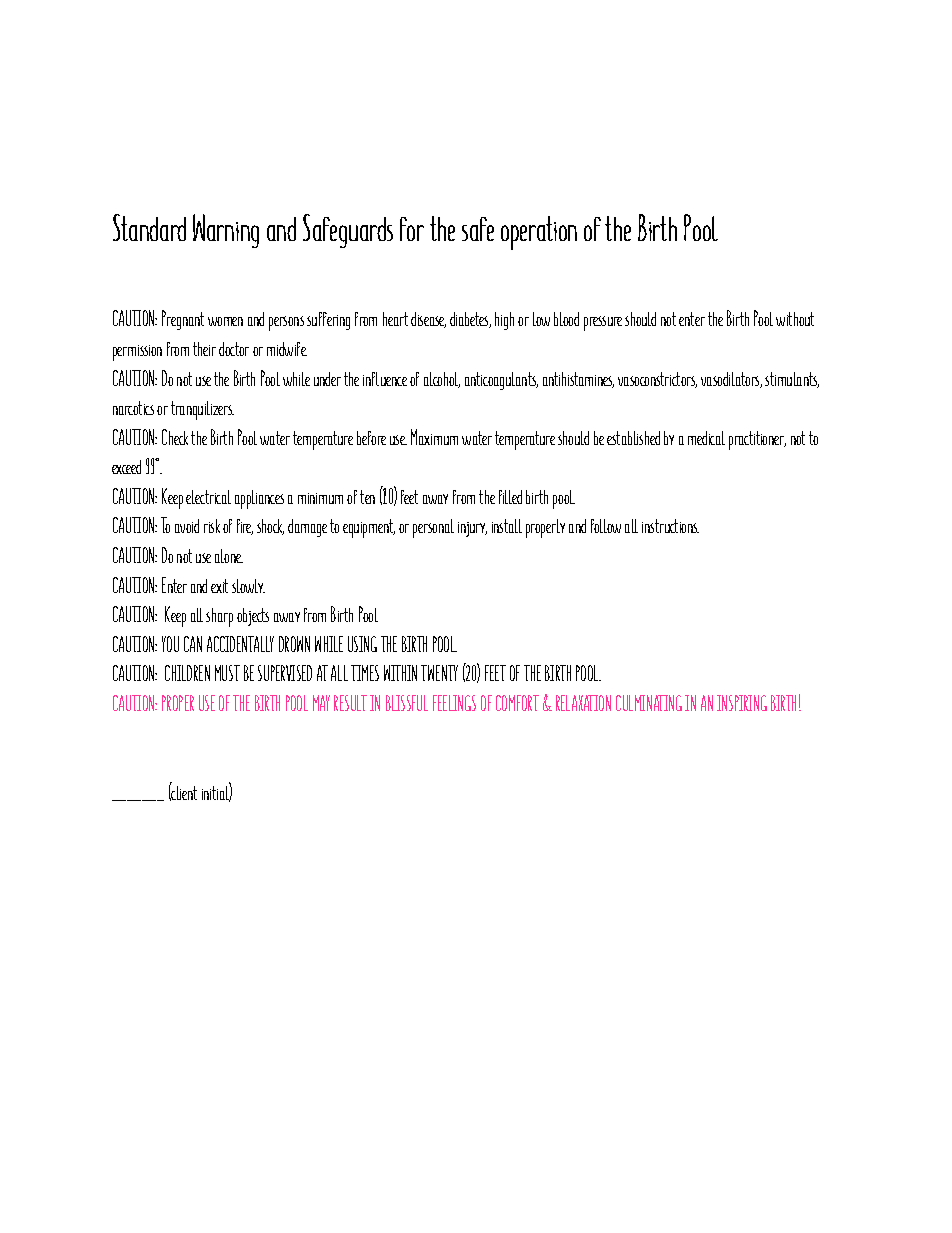  What do you see at coordinates (742, 703) in the image?
I see `INSPIRING` at bounding box center [742, 703].
